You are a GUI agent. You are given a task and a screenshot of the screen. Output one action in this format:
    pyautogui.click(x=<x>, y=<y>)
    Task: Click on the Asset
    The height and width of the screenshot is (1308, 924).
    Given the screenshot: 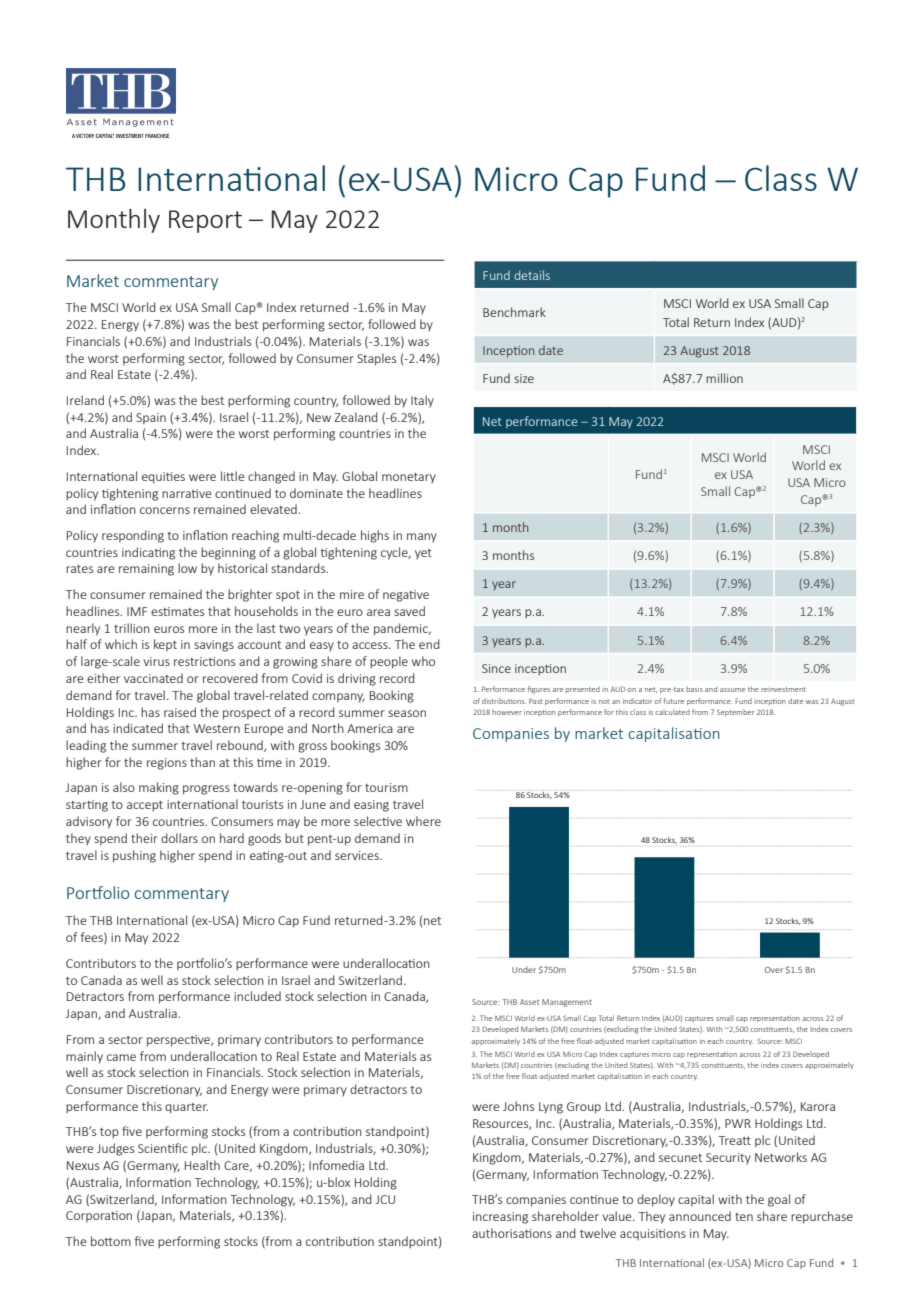 What is the action you would take?
    pyautogui.click(x=529, y=1002)
